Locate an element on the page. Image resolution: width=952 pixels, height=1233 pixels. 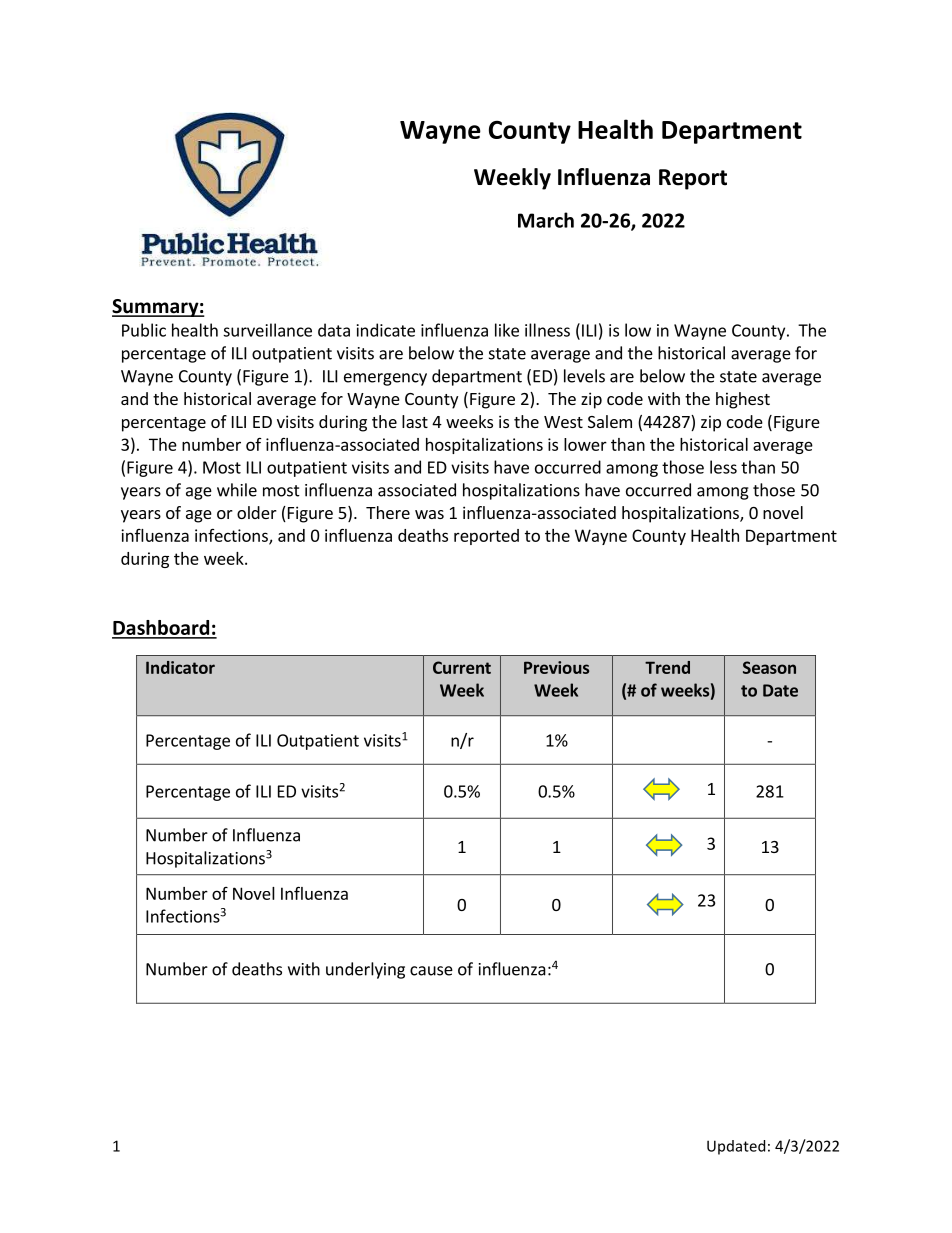
Trend is located at coordinates (667, 667).
